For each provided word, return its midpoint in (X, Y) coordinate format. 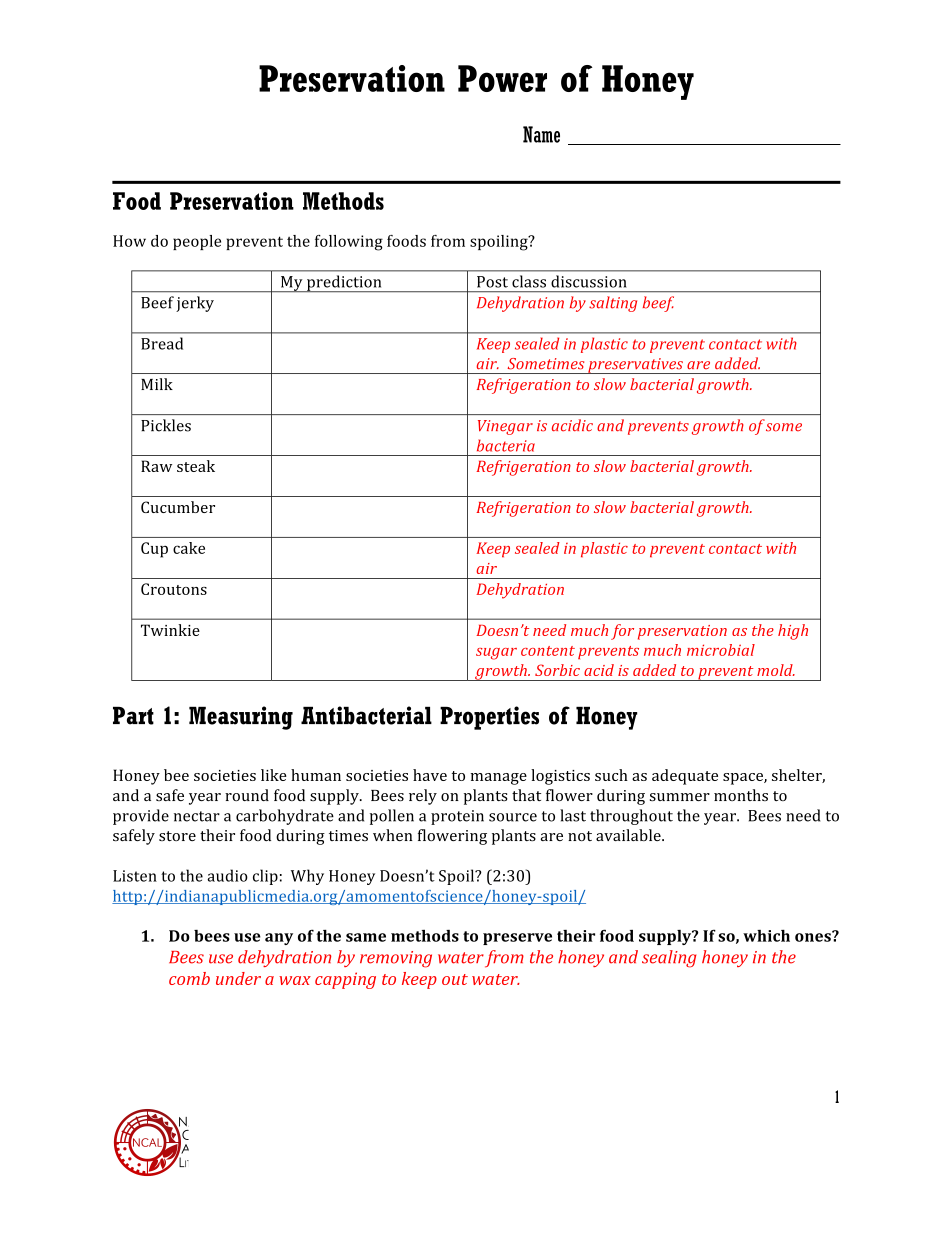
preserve (517, 939)
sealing (669, 959)
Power (502, 78)
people (197, 242)
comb (189, 978)
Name (541, 134)
